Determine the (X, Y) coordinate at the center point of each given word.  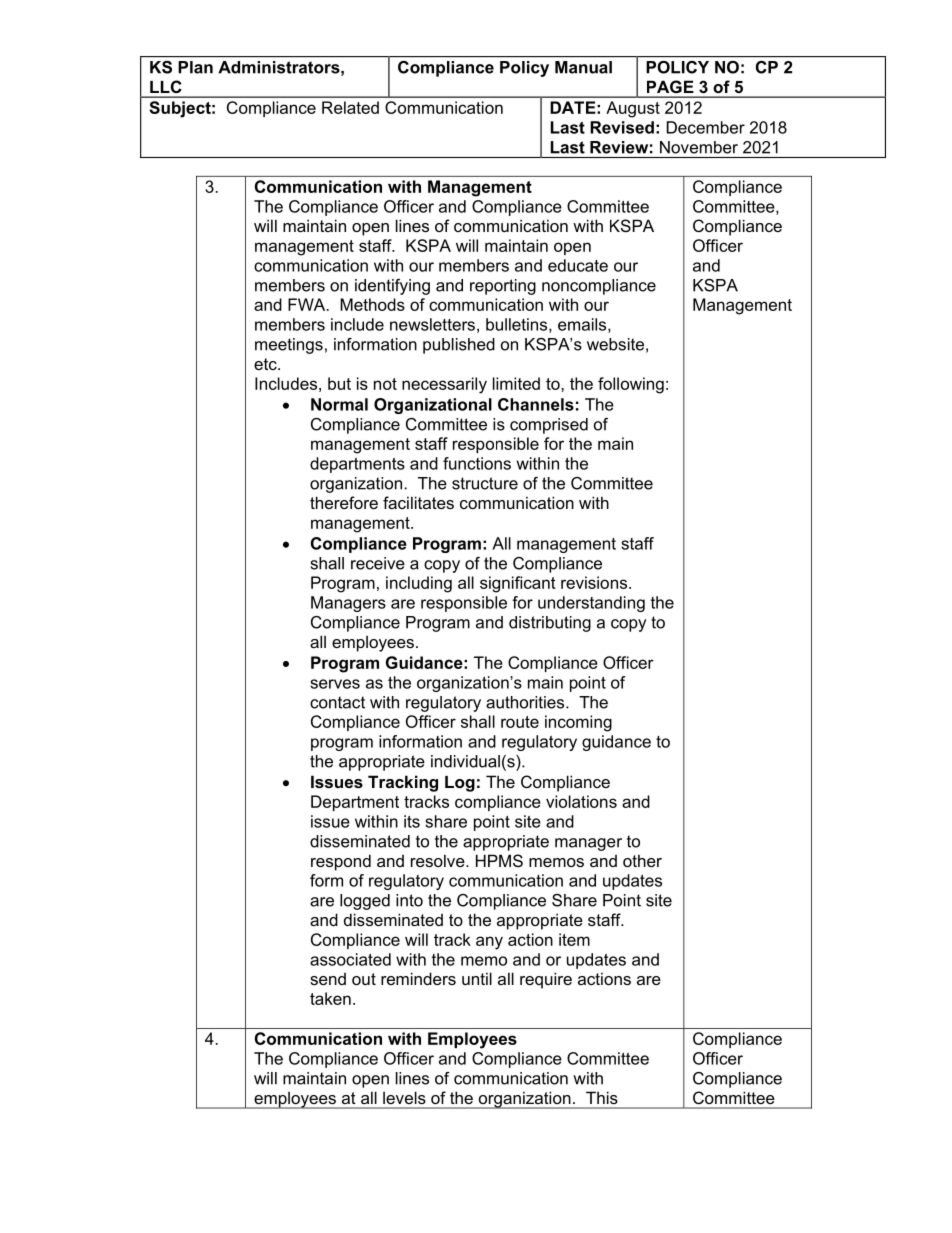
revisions (594, 582)
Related (350, 107)
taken (330, 998)
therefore (344, 502)
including (419, 584)
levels (404, 1098)
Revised (622, 127)
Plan (196, 67)
